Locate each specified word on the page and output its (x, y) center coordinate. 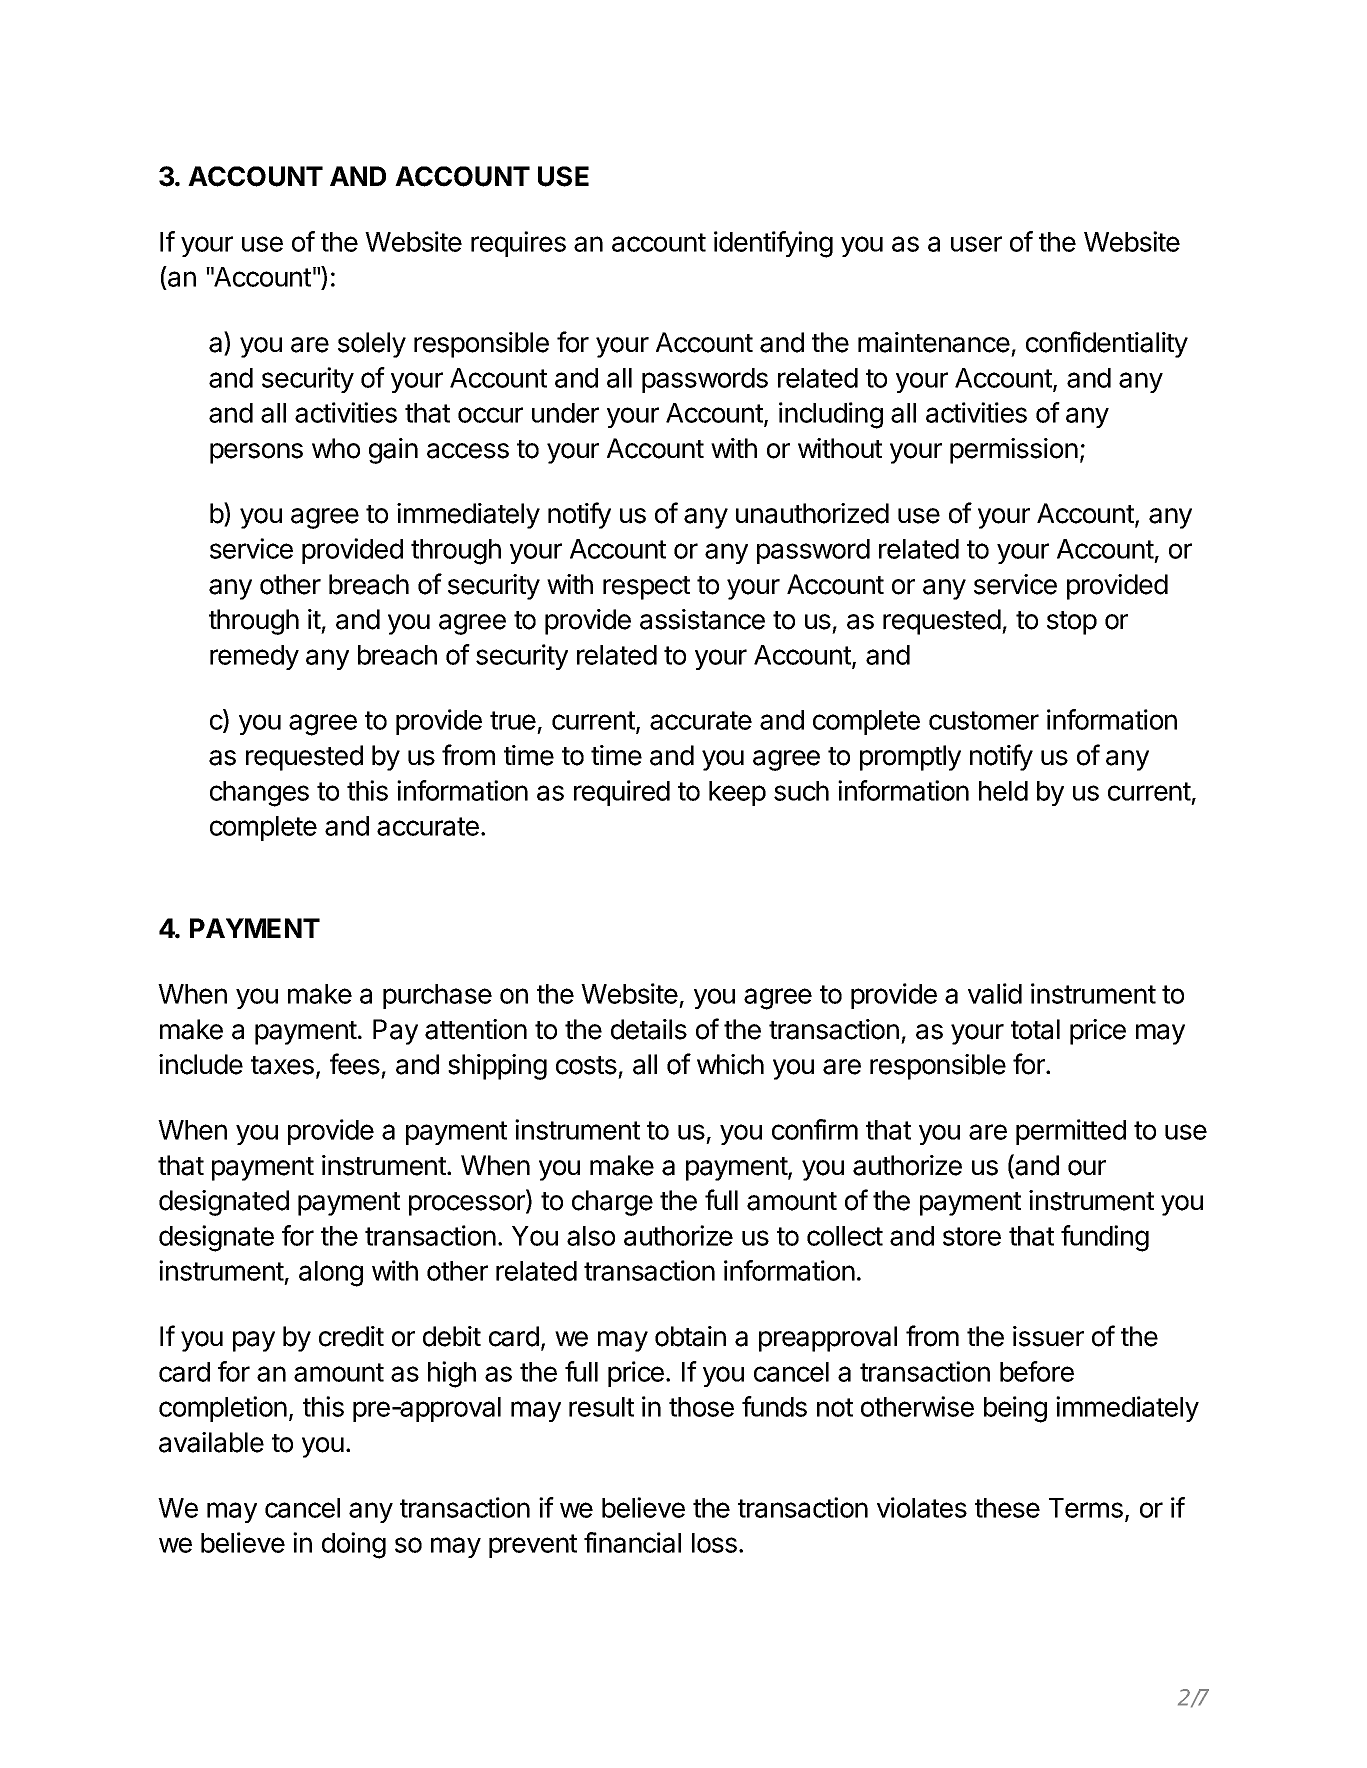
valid (995, 993)
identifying (773, 244)
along (331, 1274)
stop (1072, 623)
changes (259, 794)
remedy (254, 657)
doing (354, 1545)
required (622, 793)
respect (646, 588)
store (972, 1236)
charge (612, 1203)
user (976, 244)
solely (372, 345)
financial (632, 1542)
